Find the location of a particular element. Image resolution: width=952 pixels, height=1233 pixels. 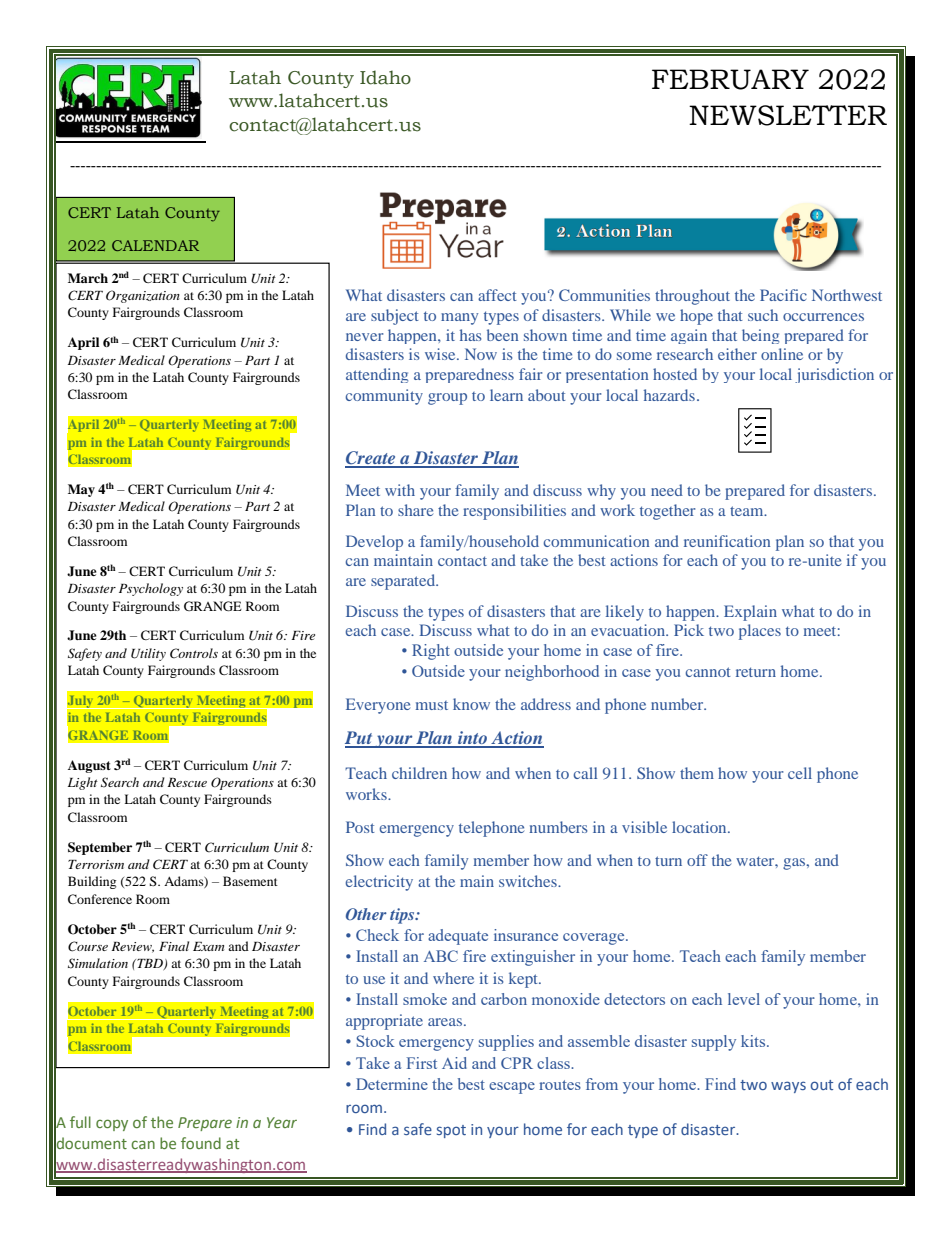

group is located at coordinates (447, 399).
